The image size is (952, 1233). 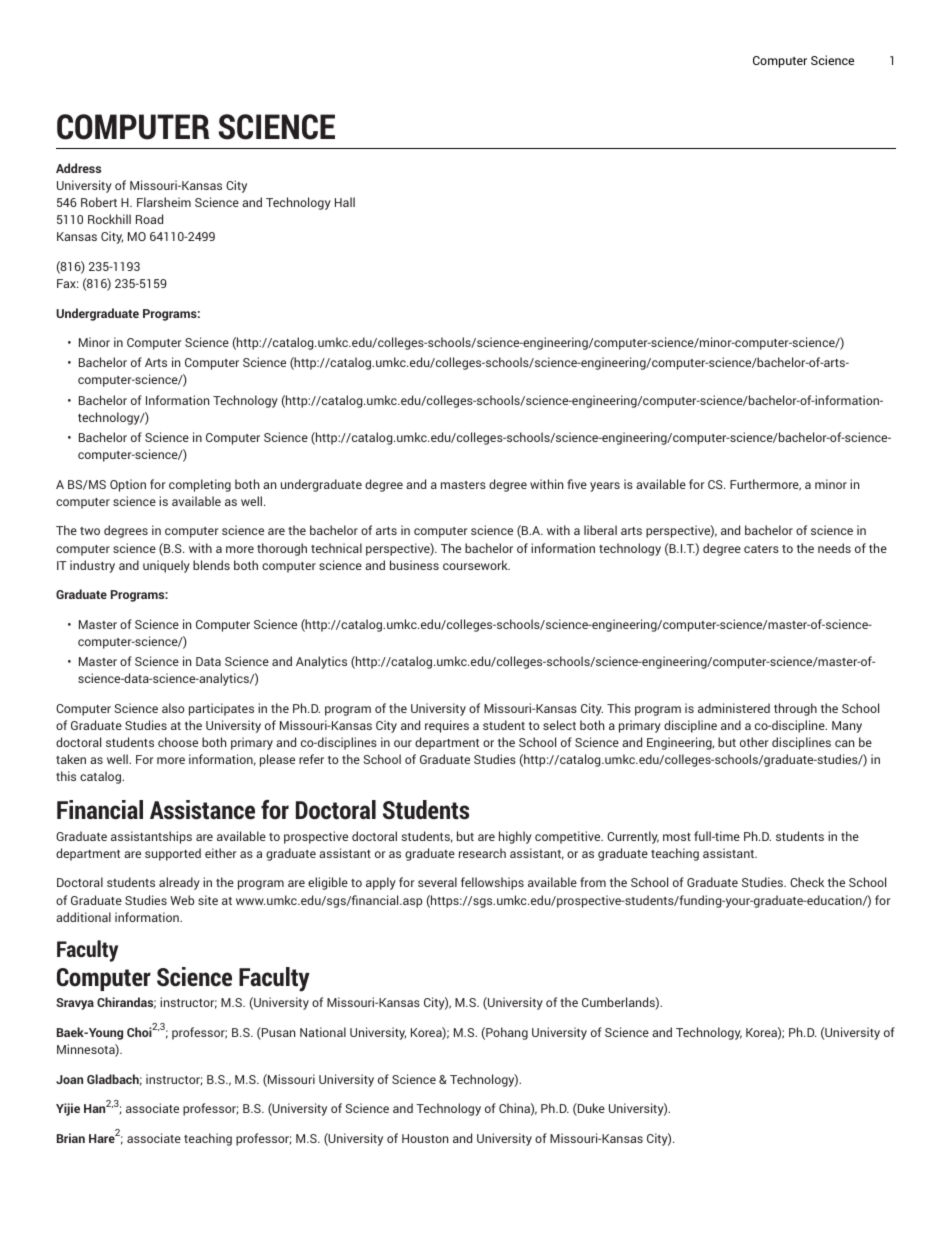 What do you see at coordinates (605, 487) in the document?
I see `years` at bounding box center [605, 487].
